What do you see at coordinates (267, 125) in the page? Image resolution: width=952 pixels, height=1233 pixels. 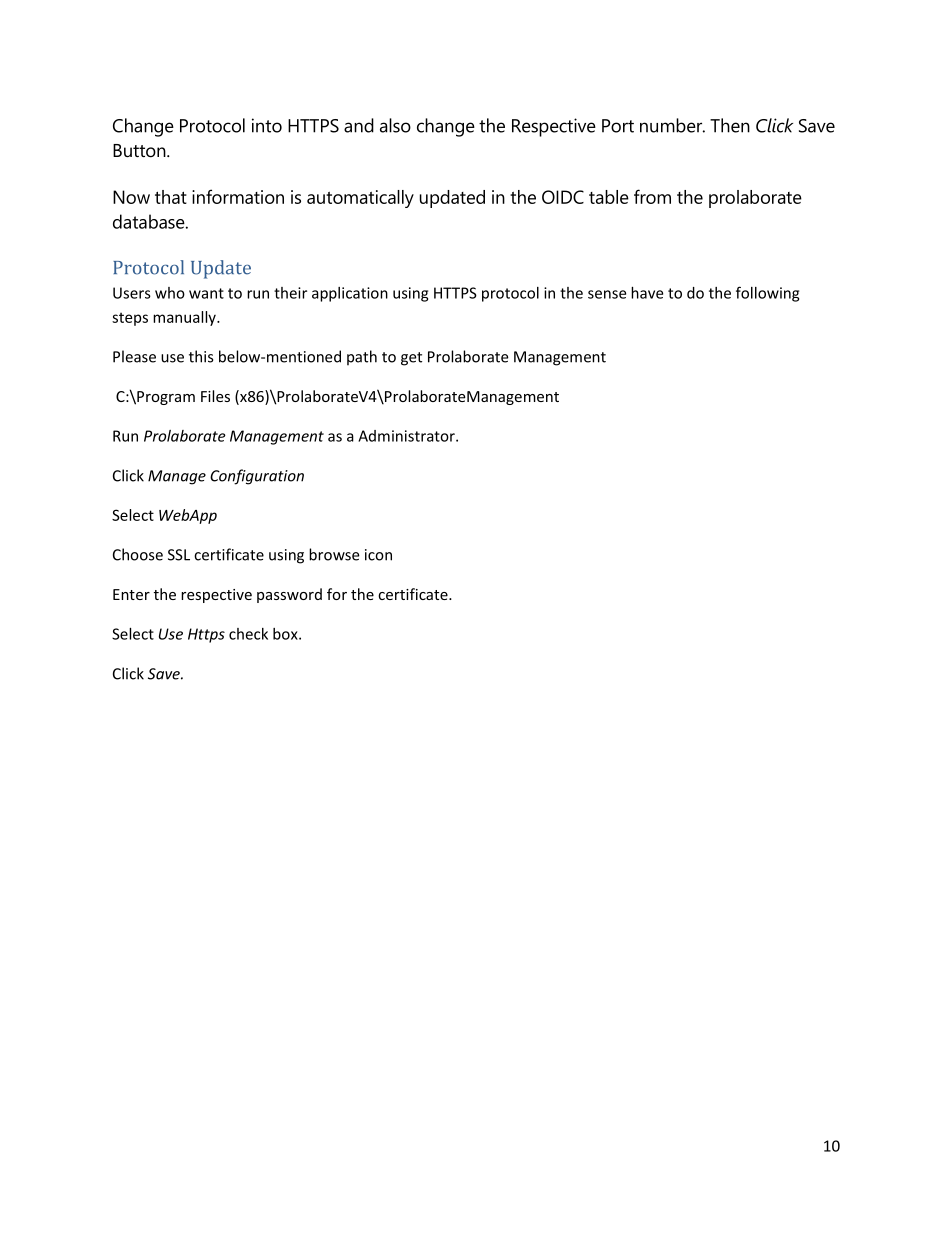 I see `into` at bounding box center [267, 125].
